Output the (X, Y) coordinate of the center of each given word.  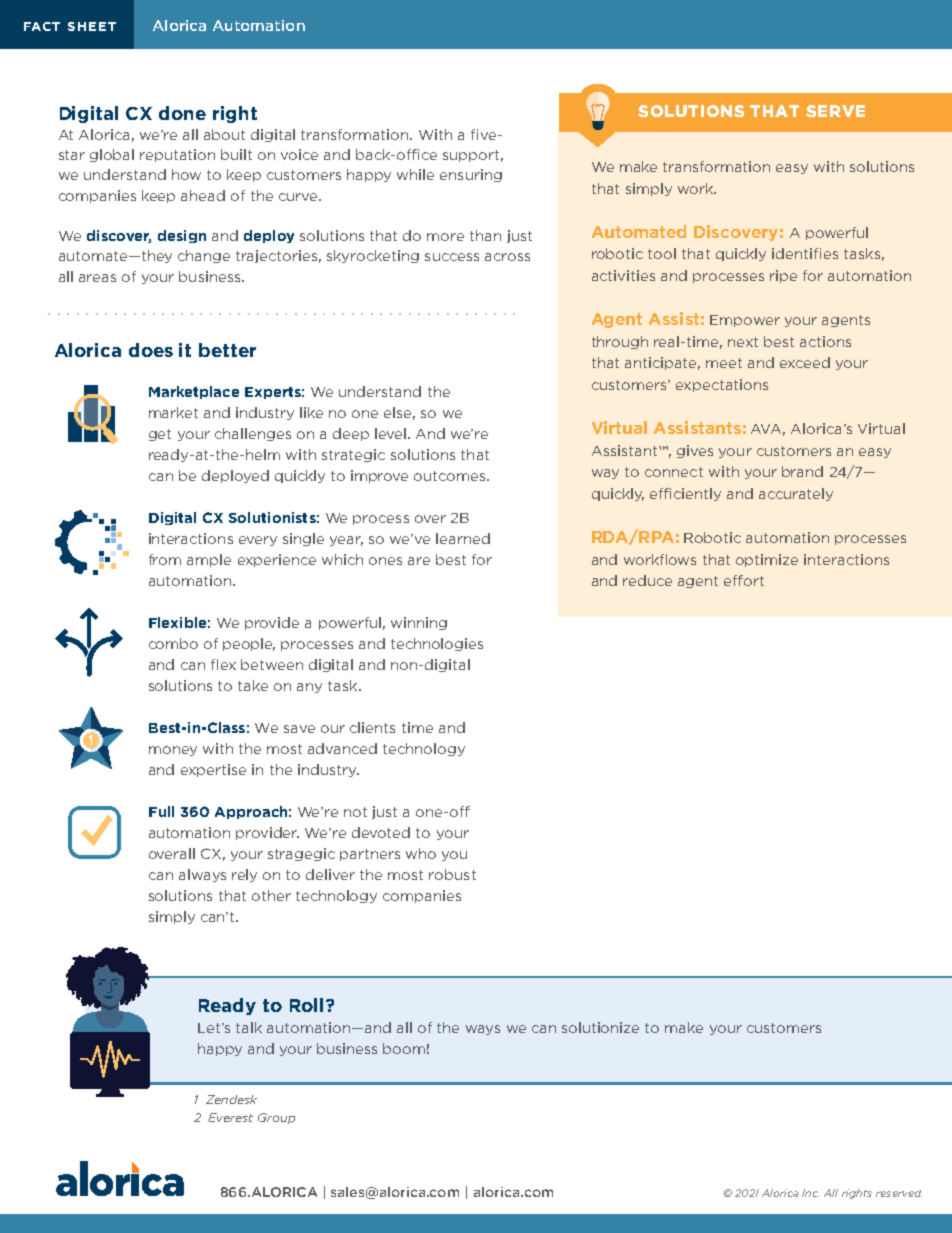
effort (744, 580)
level (390, 433)
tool (662, 253)
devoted (381, 832)
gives (695, 451)
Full (161, 811)
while (415, 174)
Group (276, 1118)
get (160, 435)
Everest (230, 1117)
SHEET (92, 26)
